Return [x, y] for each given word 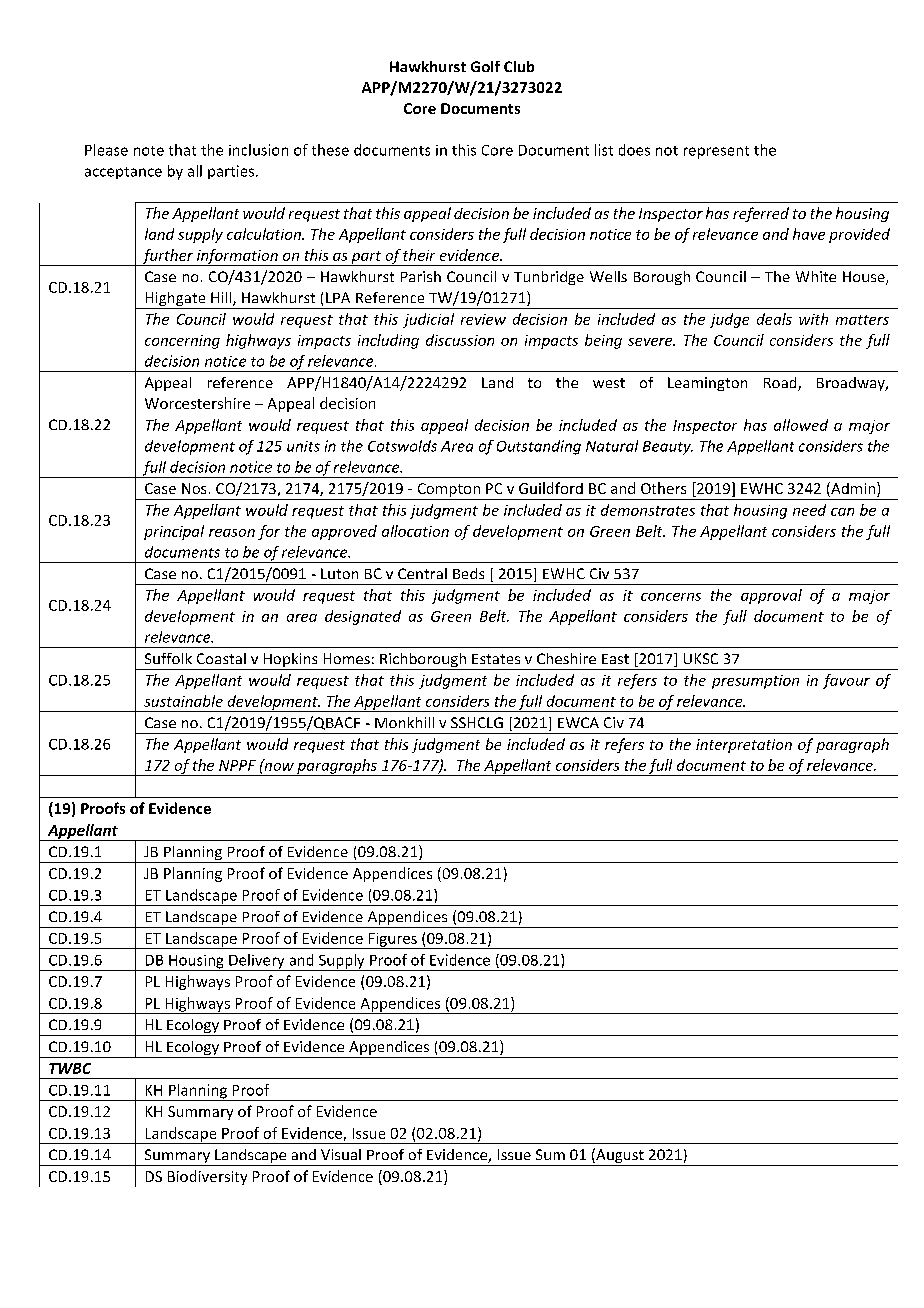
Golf [485, 66]
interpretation [744, 746]
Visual [341, 1154]
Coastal [221, 658]
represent [716, 152]
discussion [460, 340]
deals [774, 319]
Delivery [257, 962]
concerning [182, 342]
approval [771, 596]
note [149, 151]
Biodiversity [207, 1177]
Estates [496, 659]
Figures [393, 941]
